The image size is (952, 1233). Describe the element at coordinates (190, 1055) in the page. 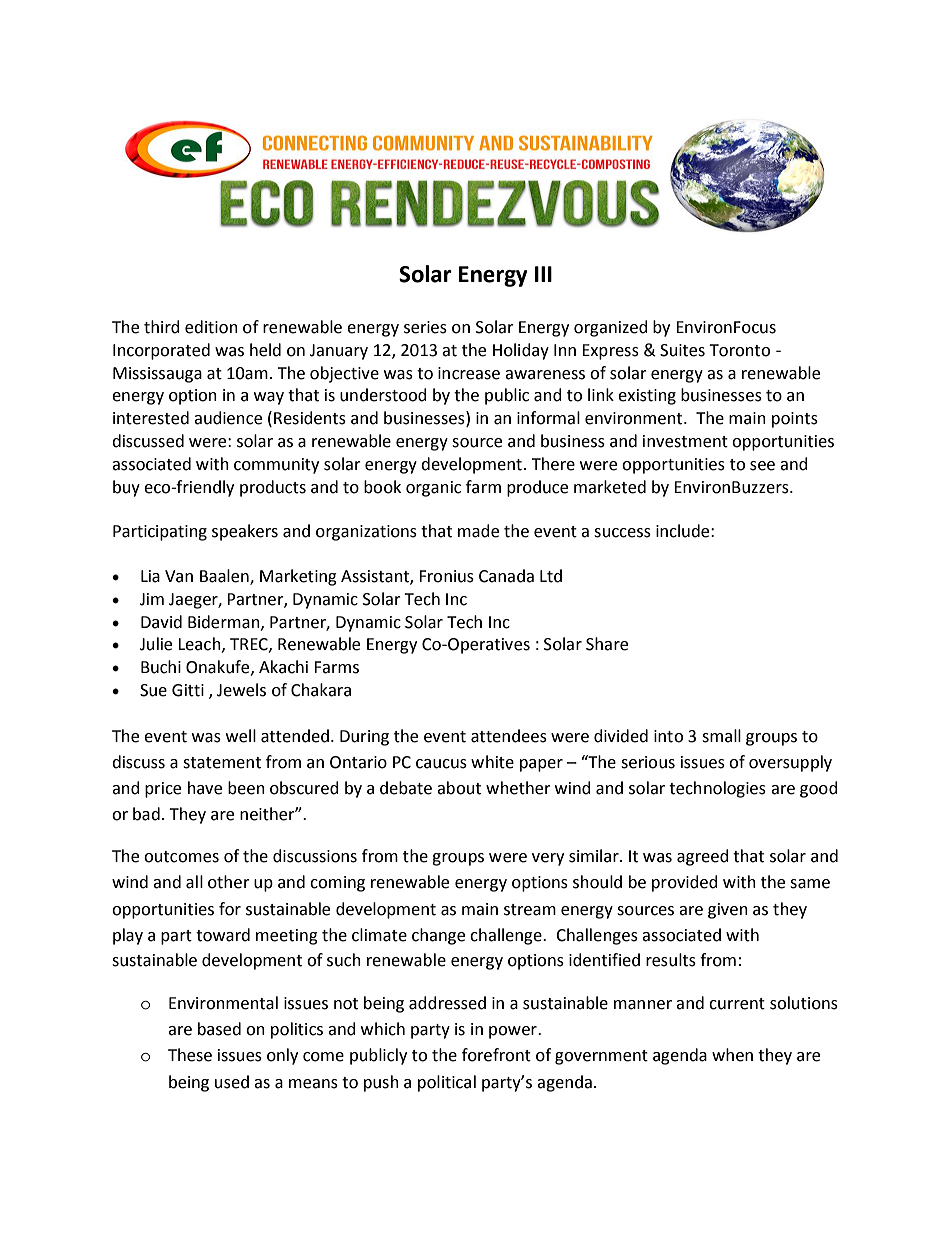

I see `These` at that location.
